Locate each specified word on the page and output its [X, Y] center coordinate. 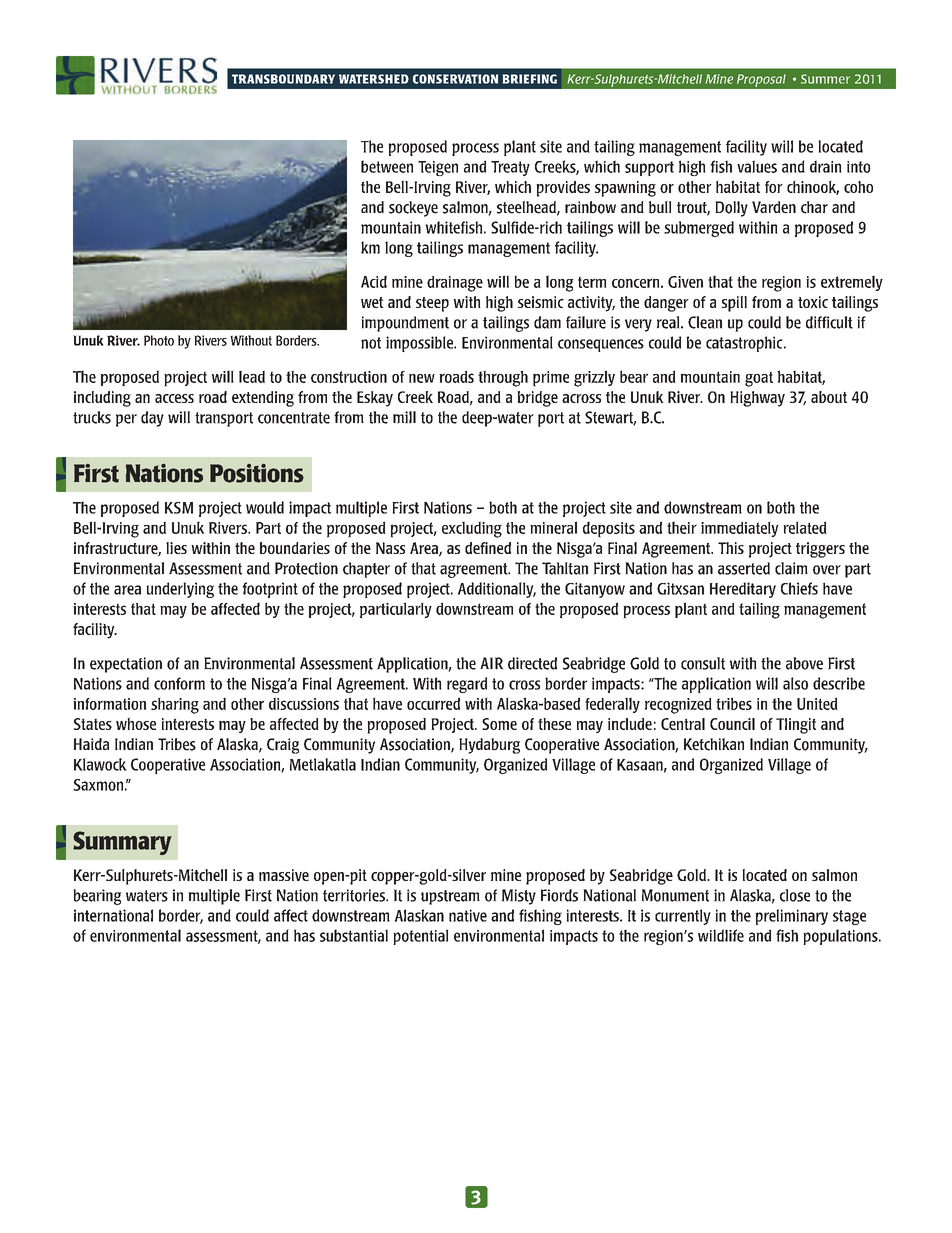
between [387, 166]
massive [284, 875]
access [174, 398]
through [503, 378]
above [804, 663]
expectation [126, 665]
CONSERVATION [455, 79]
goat [759, 379]
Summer [825, 79]
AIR [491, 663]
